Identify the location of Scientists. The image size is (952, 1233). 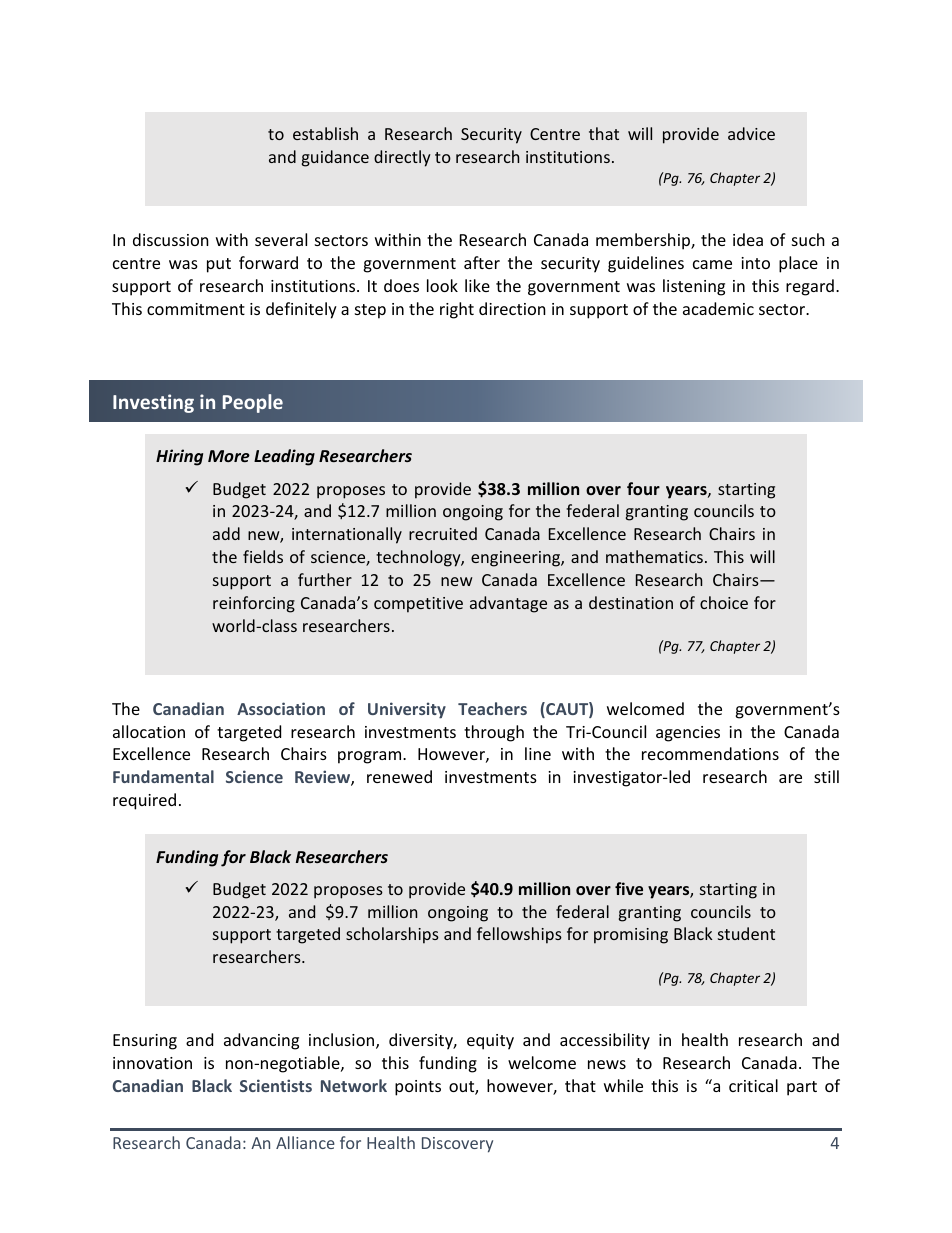
(276, 1085).
